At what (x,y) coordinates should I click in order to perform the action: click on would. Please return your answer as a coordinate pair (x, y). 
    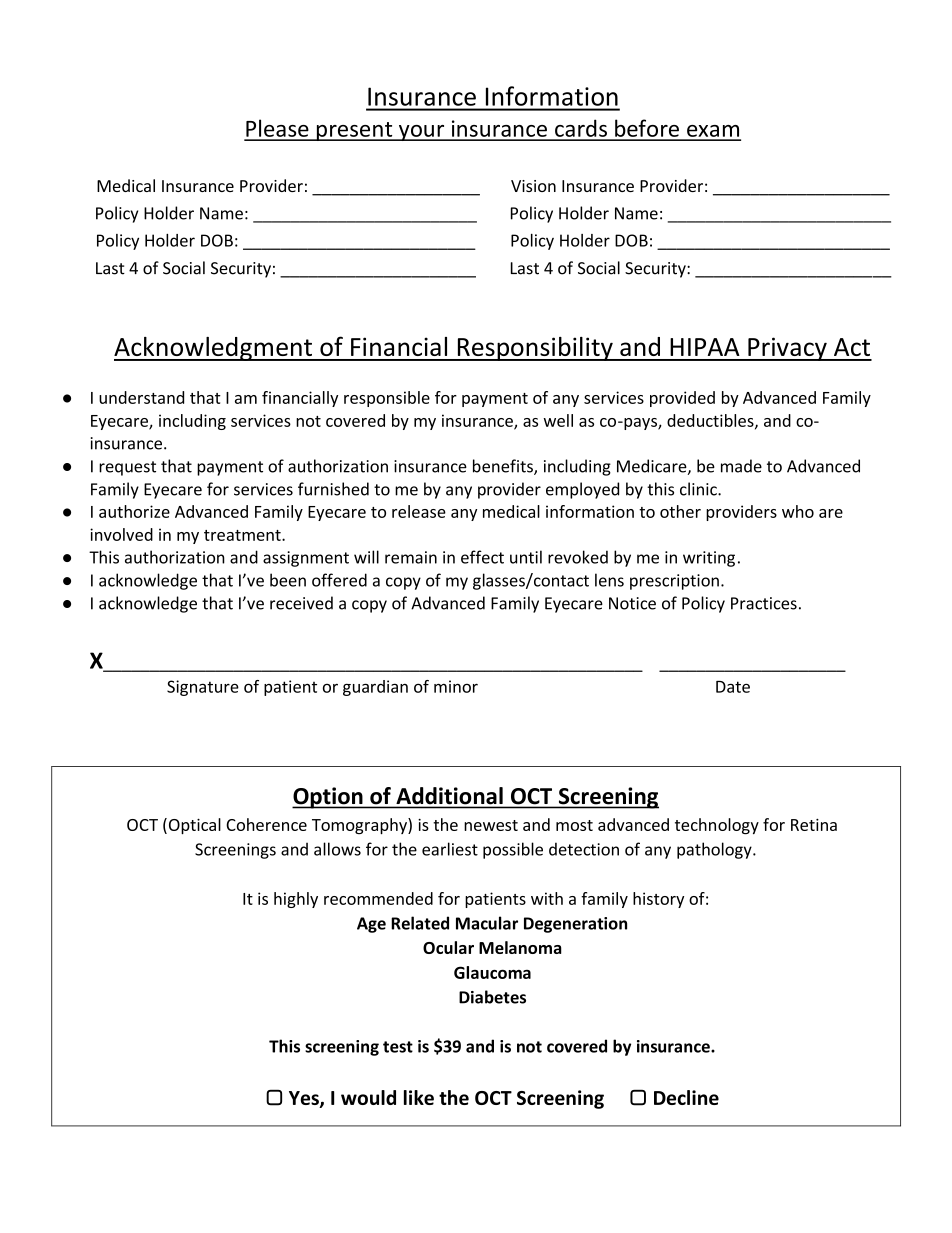
    Looking at the image, I should click on (368, 1097).
